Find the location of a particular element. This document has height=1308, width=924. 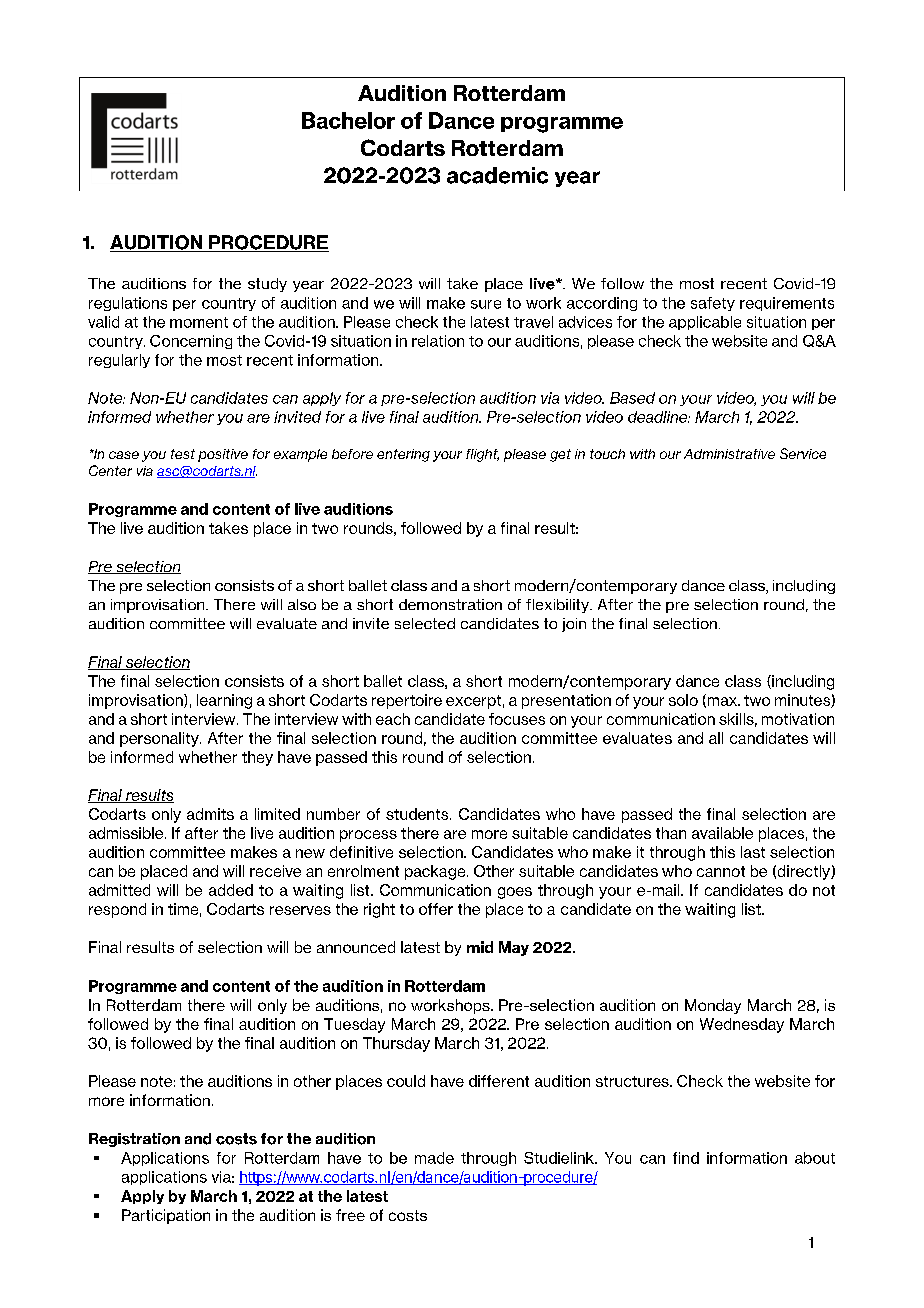

learning is located at coordinates (224, 701).
